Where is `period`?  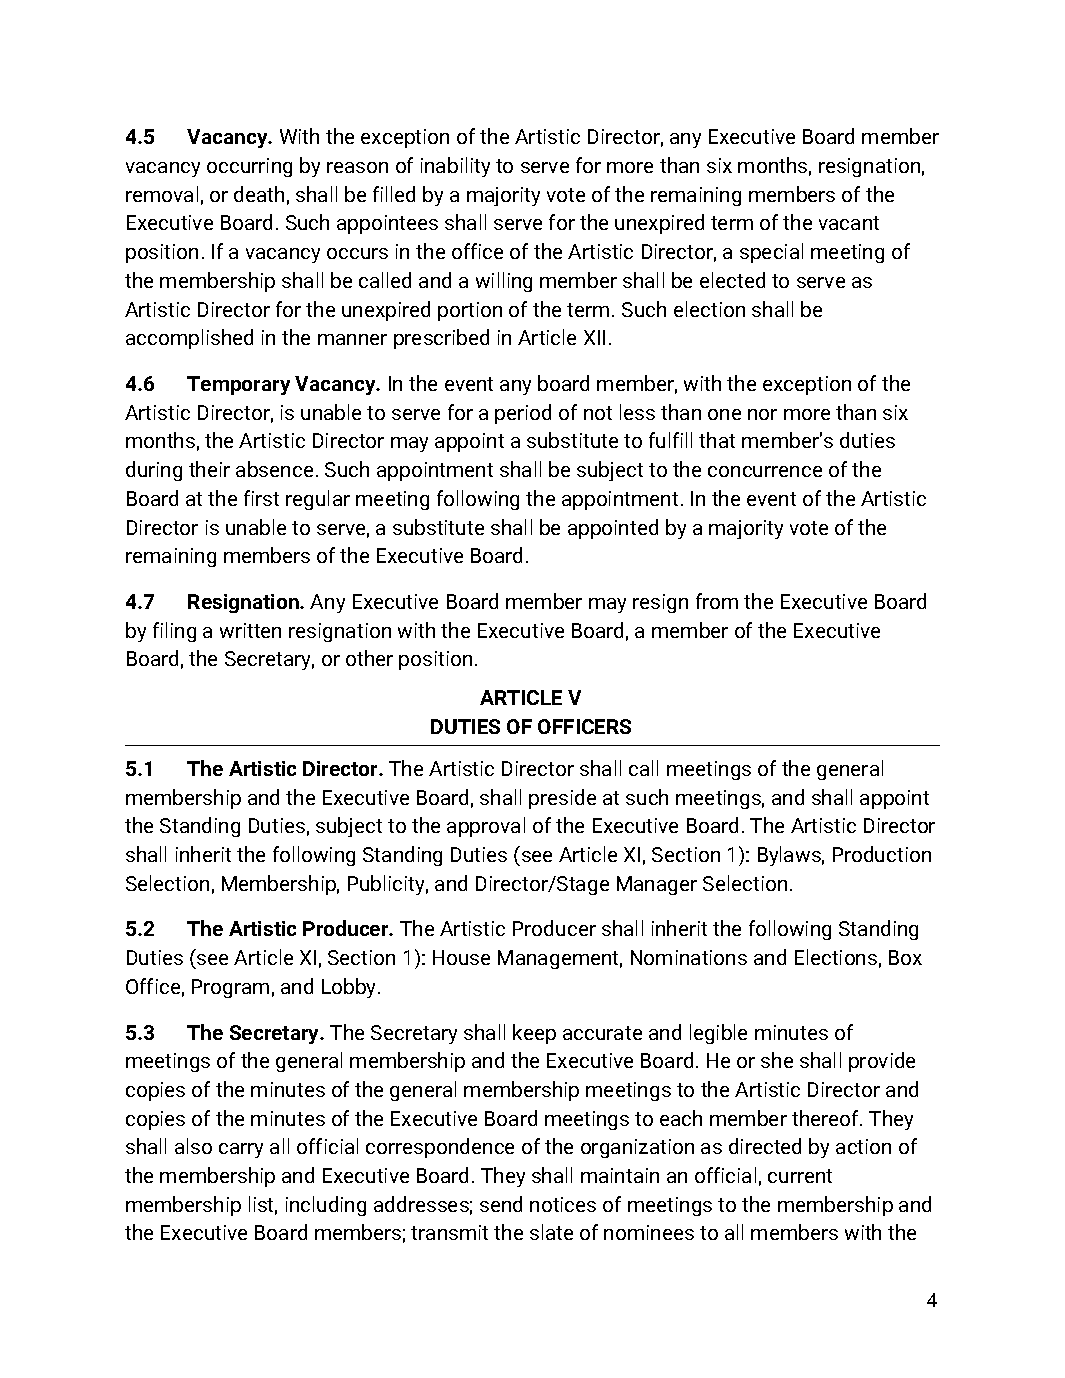 period is located at coordinates (523, 414).
